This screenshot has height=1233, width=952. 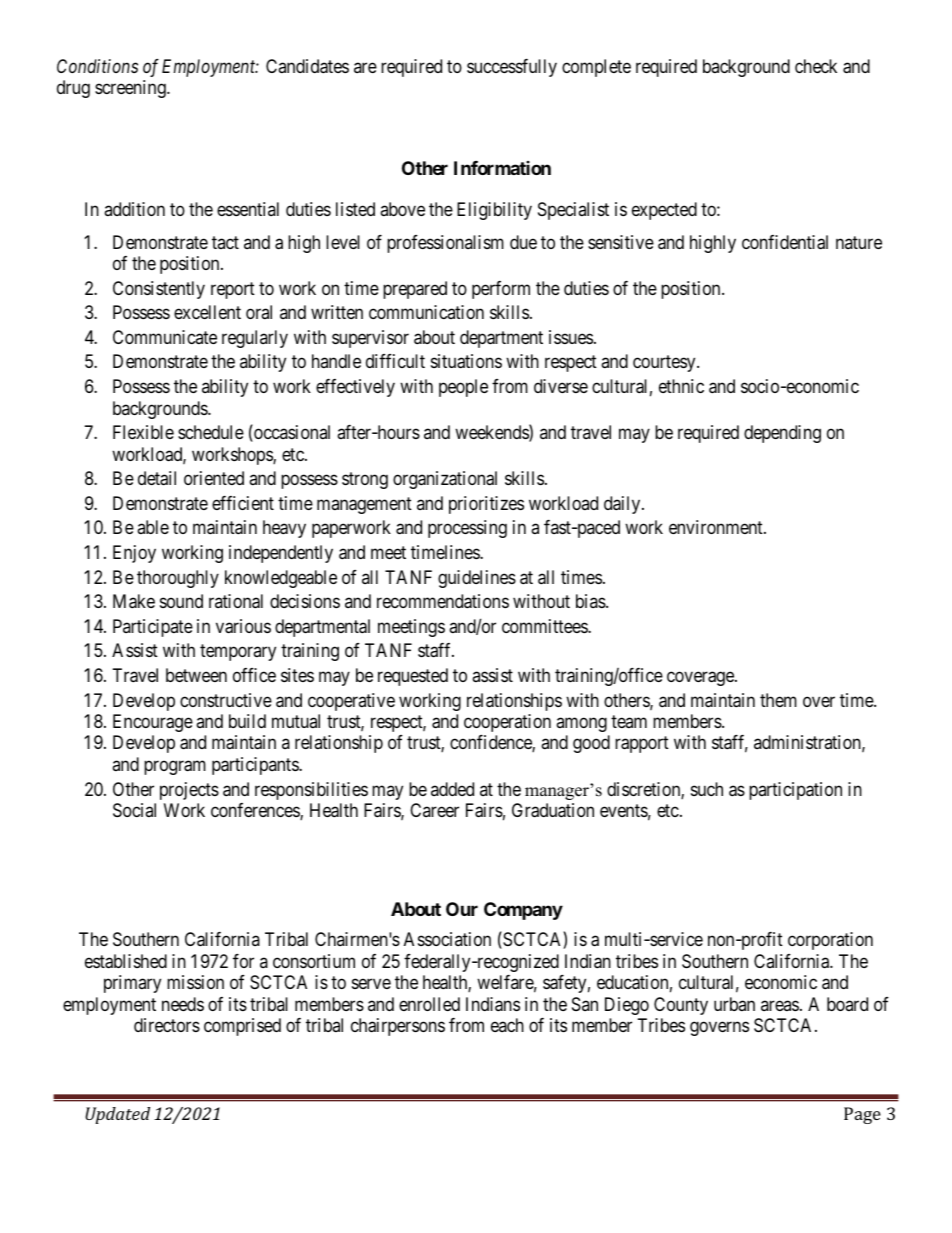 What do you see at coordinates (131, 89) in the screenshot?
I see `screening` at bounding box center [131, 89].
